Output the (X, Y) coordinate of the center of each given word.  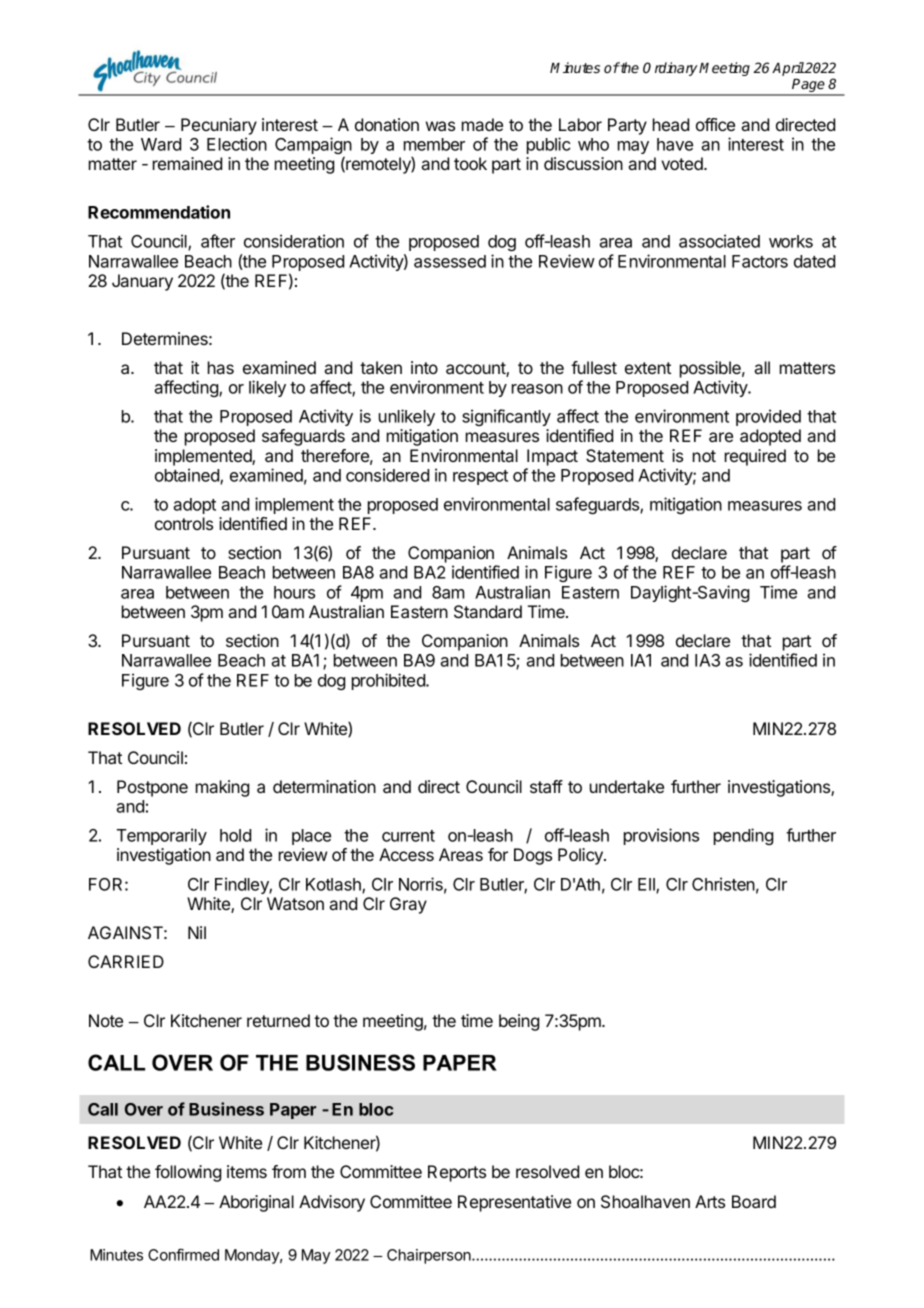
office (715, 124)
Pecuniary (219, 126)
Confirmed (183, 1254)
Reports (457, 1173)
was (440, 126)
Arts (710, 1201)
